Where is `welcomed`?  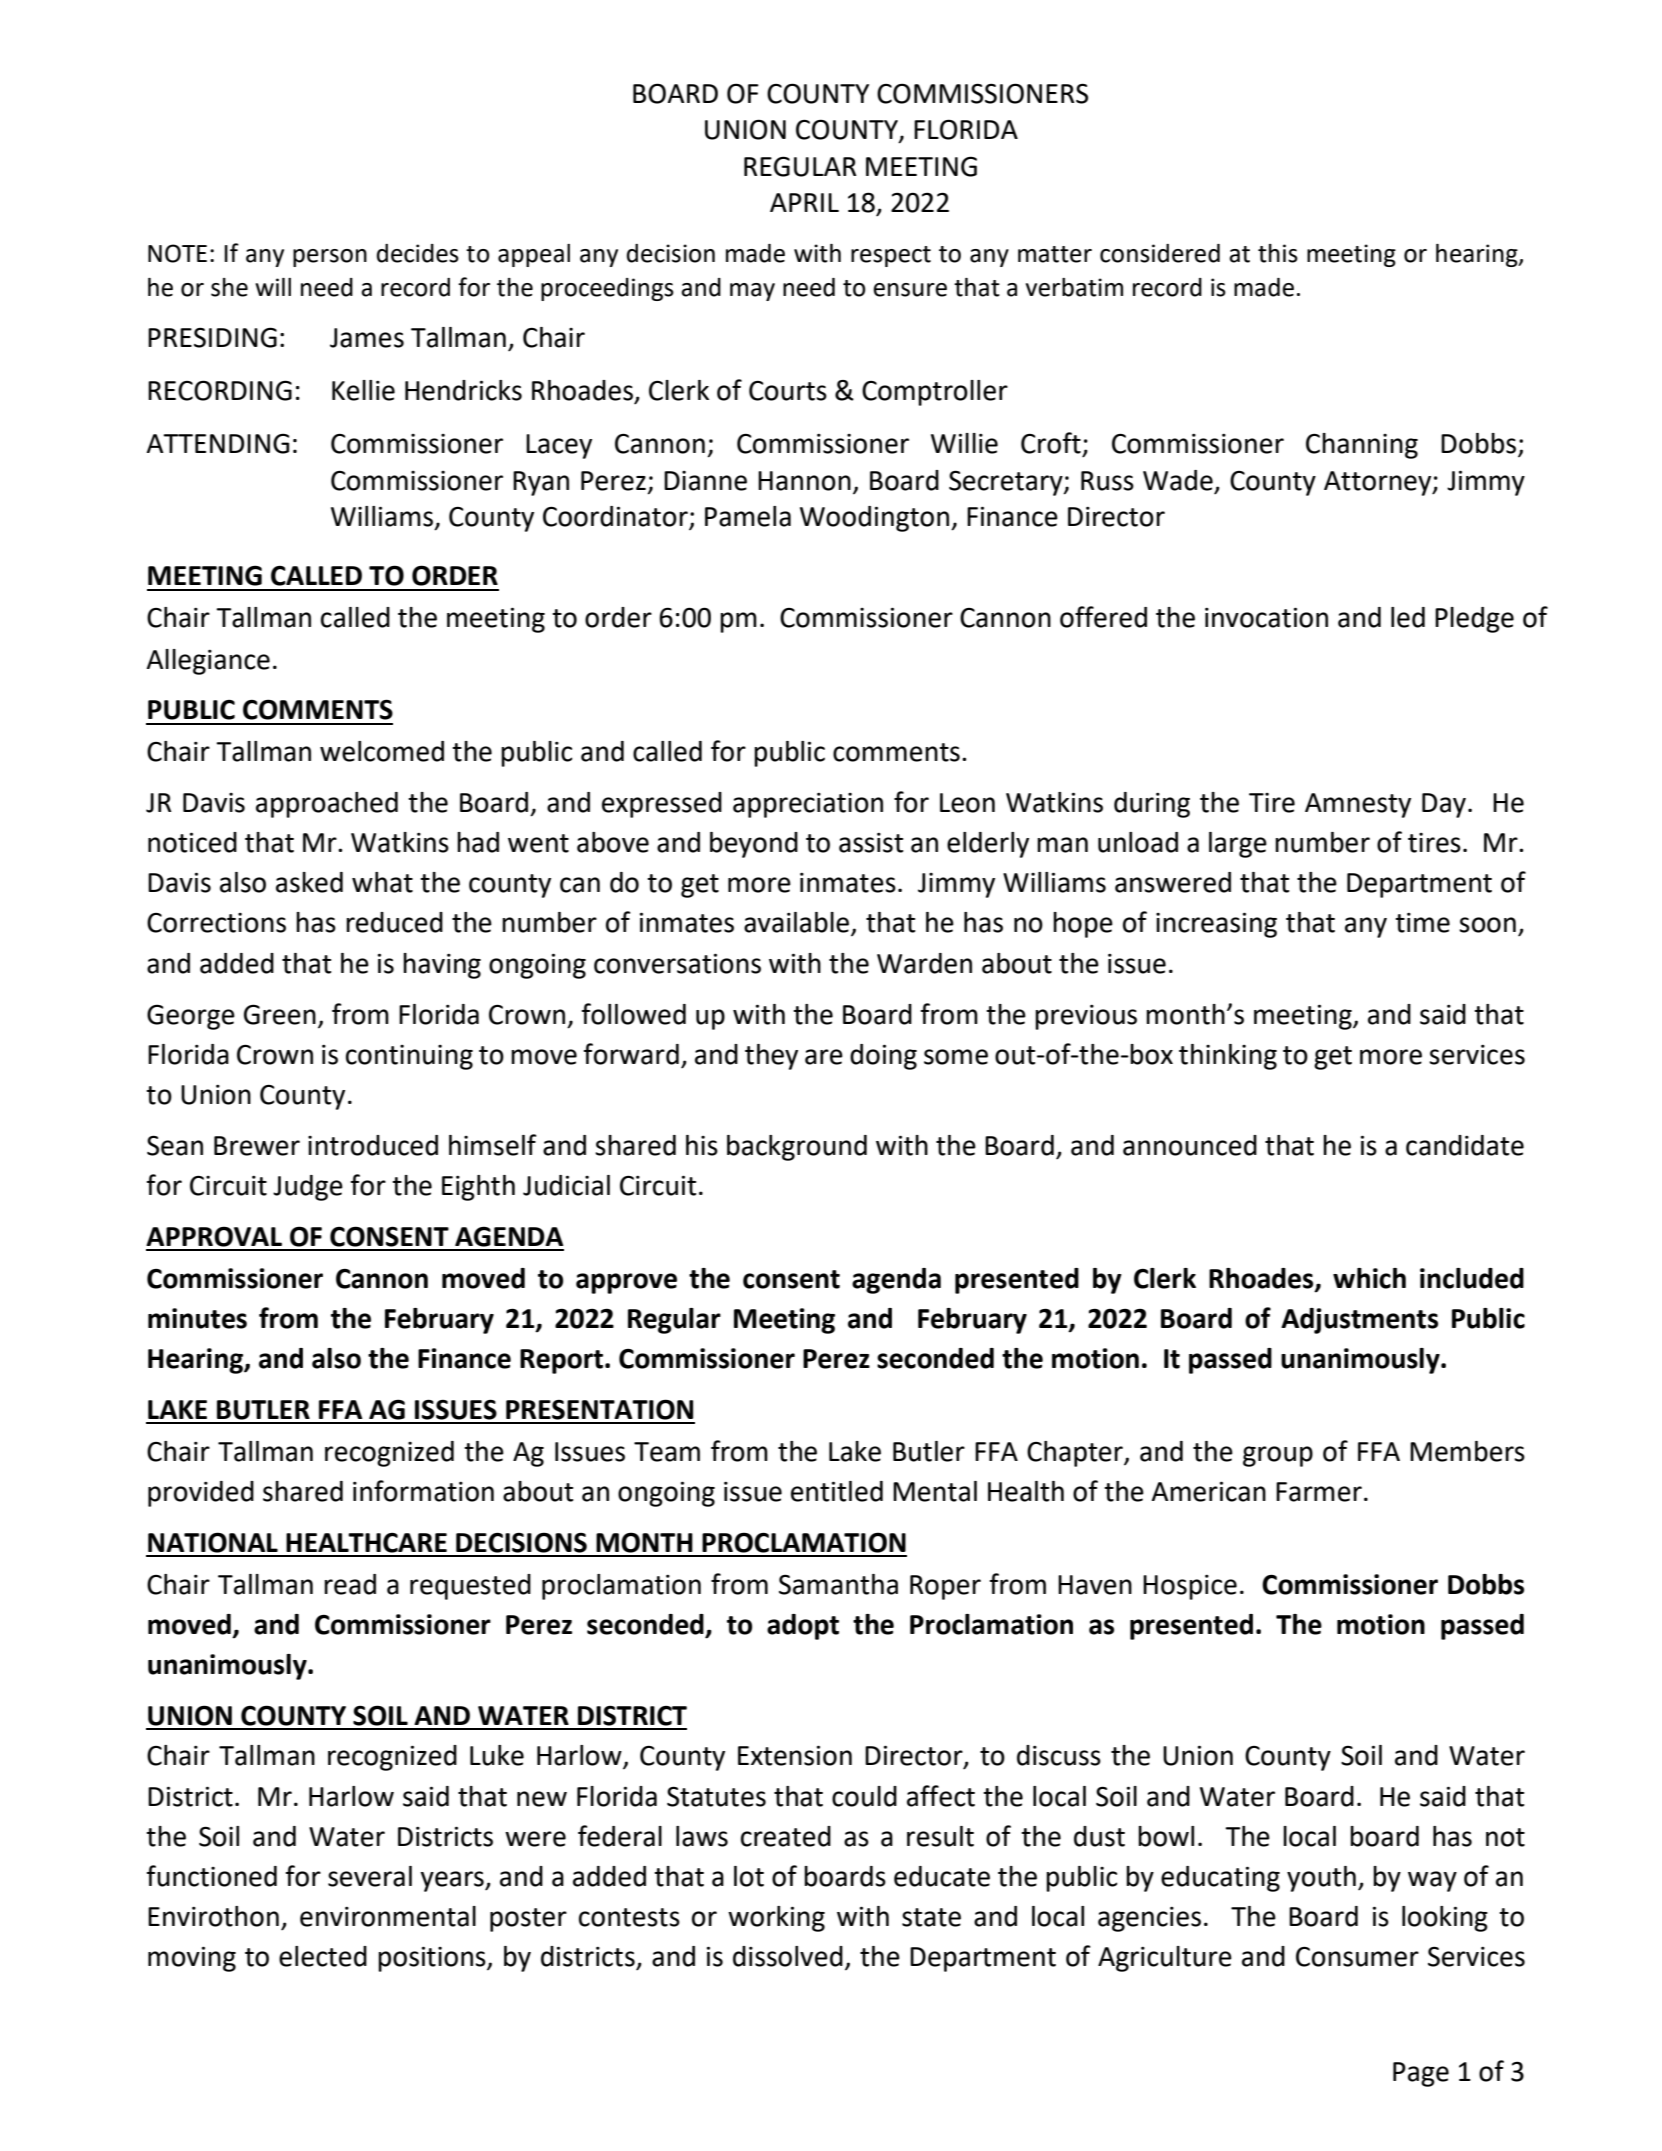
welcomed is located at coordinates (382, 751).
